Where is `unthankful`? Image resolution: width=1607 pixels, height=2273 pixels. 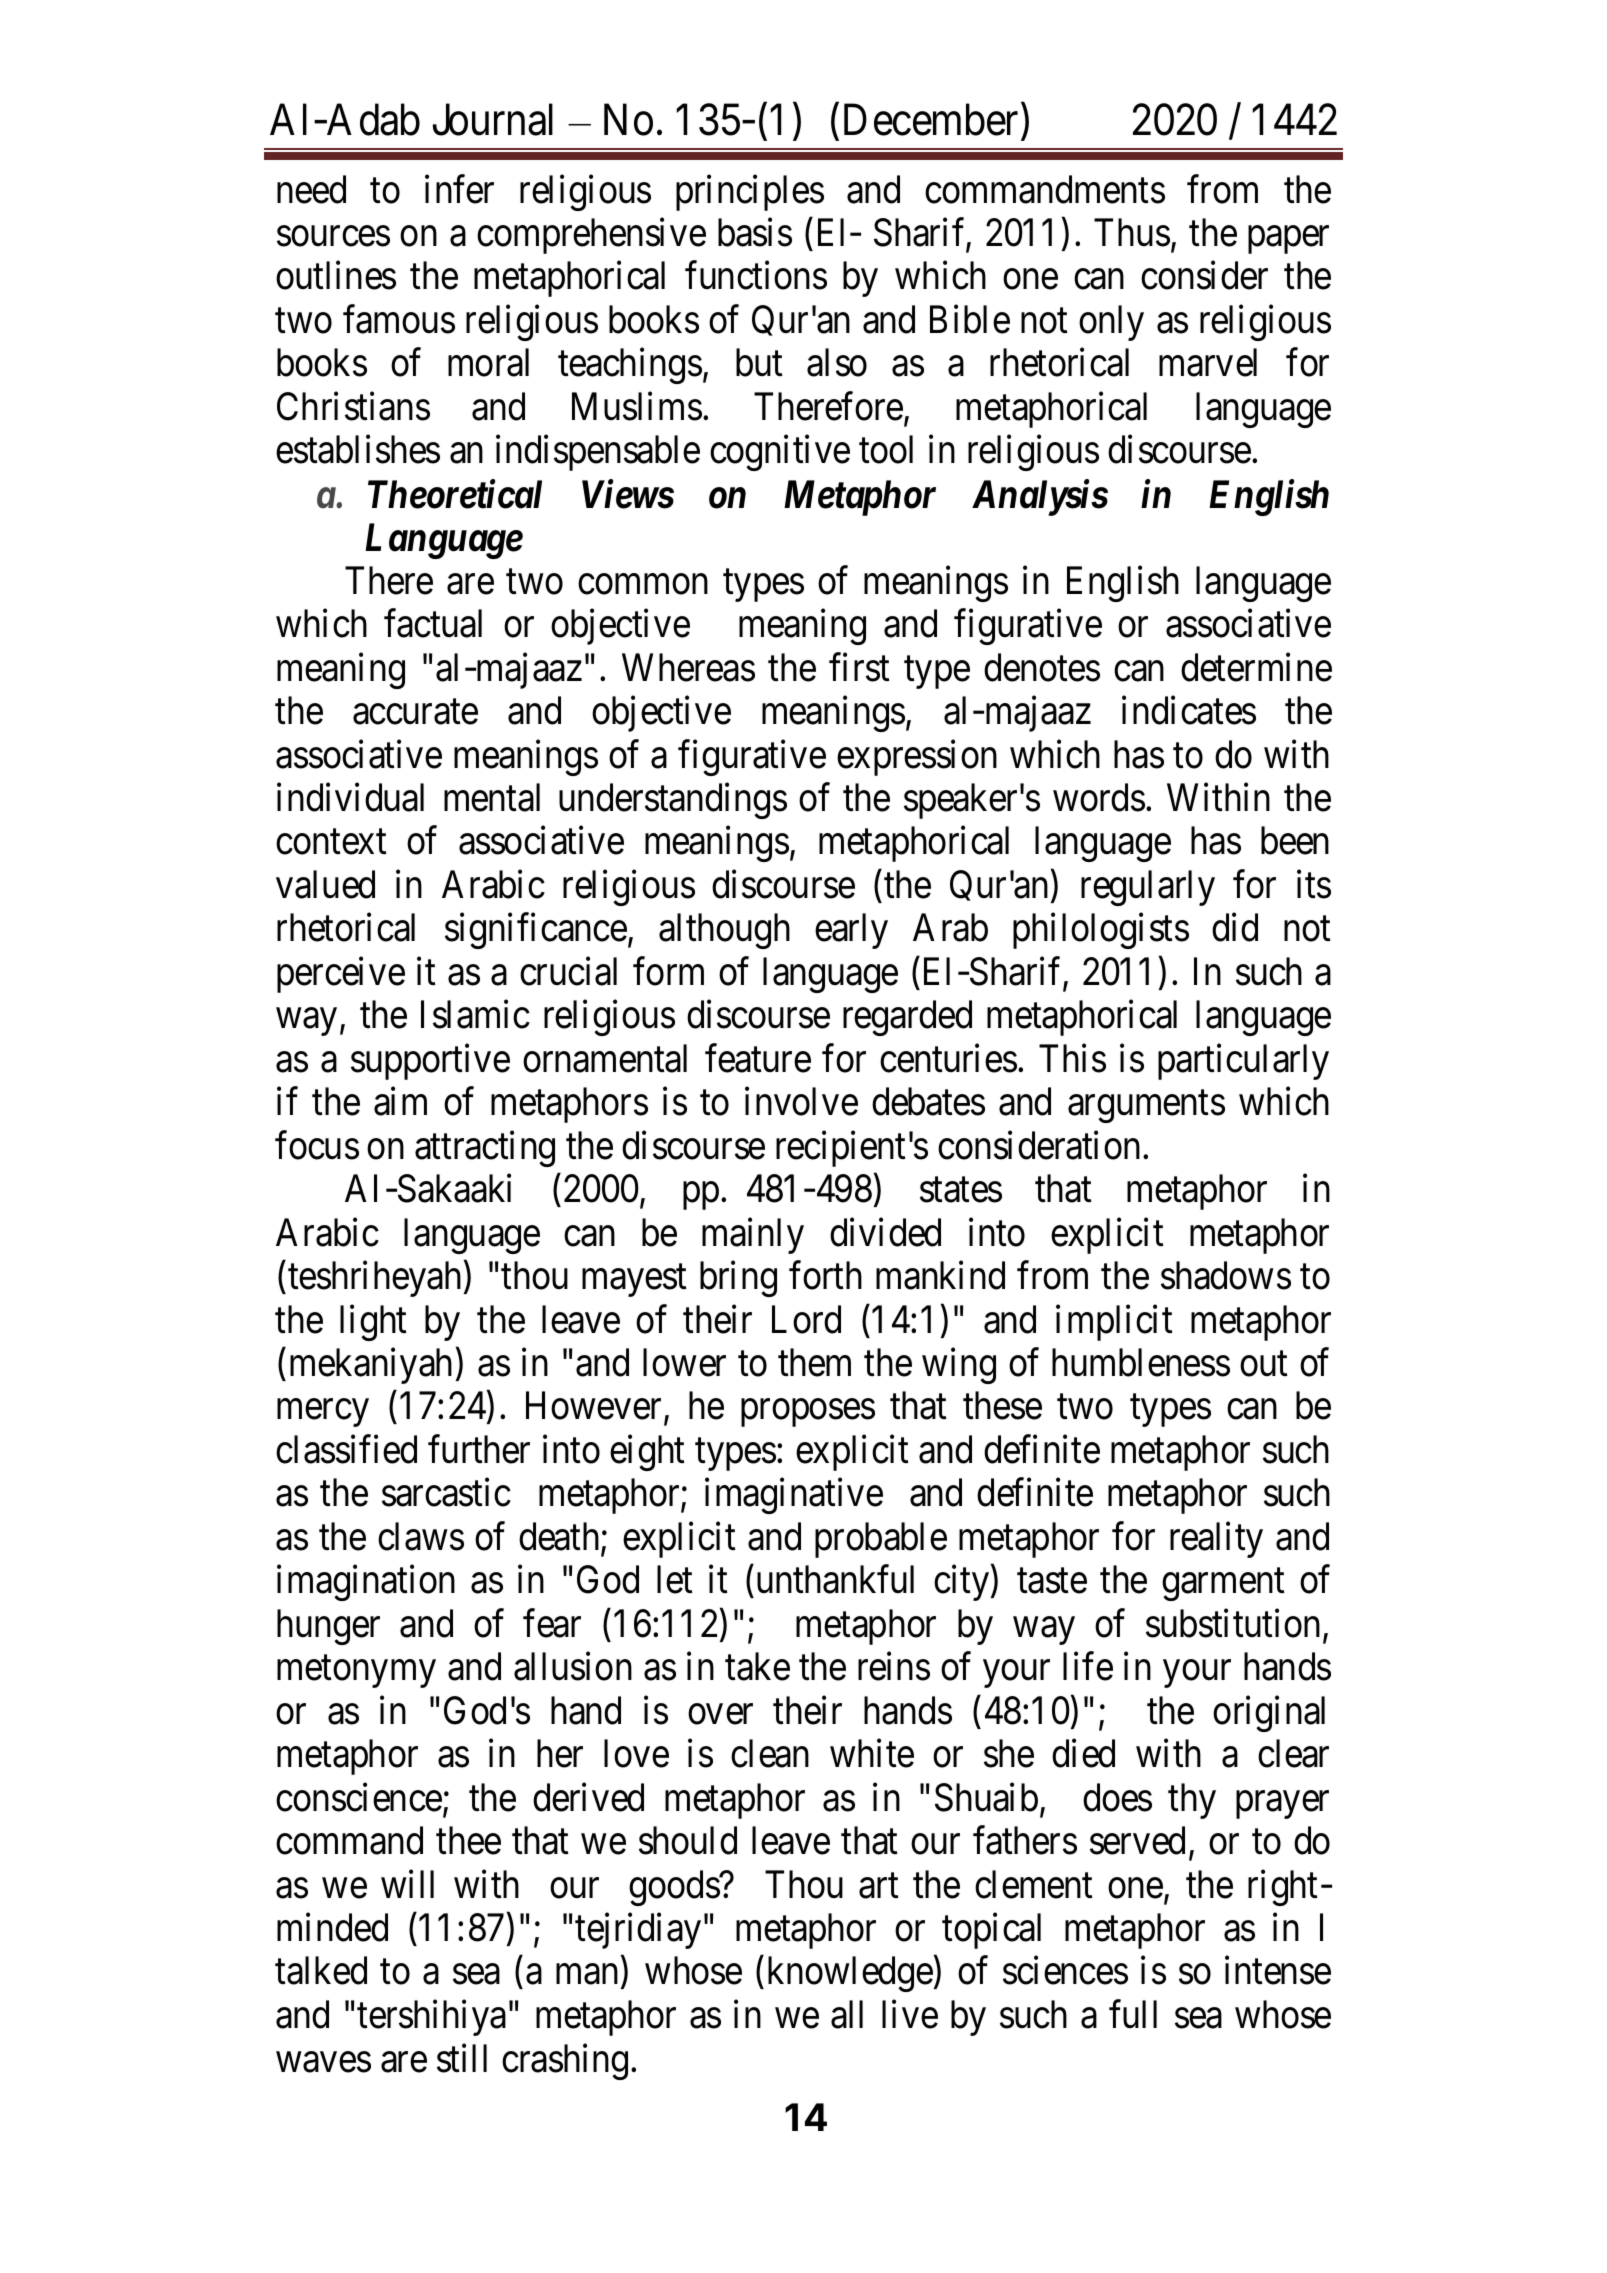
unthankful is located at coordinates (835, 1580).
